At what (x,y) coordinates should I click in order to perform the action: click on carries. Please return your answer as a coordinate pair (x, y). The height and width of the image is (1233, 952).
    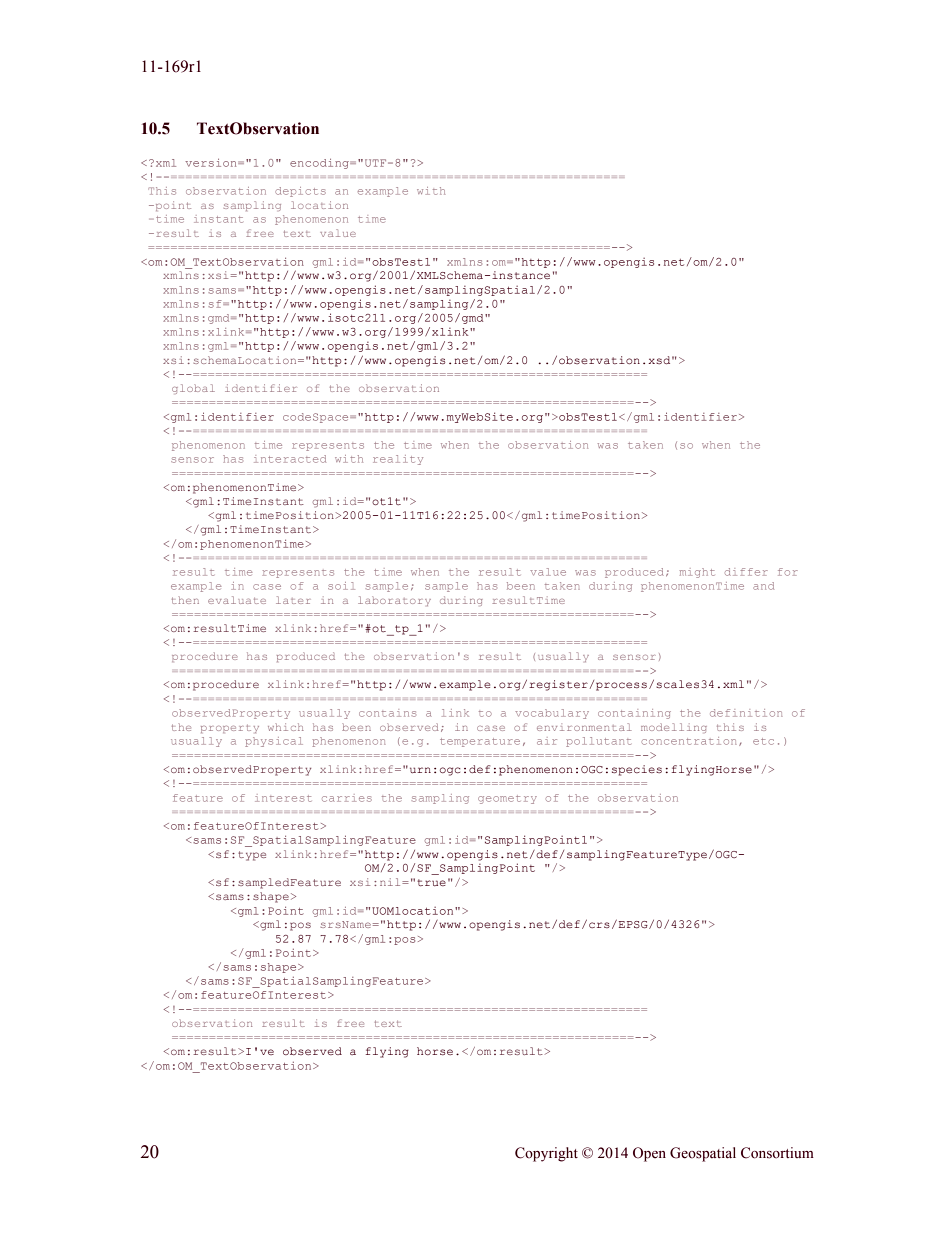
    Looking at the image, I should click on (347, 798).
